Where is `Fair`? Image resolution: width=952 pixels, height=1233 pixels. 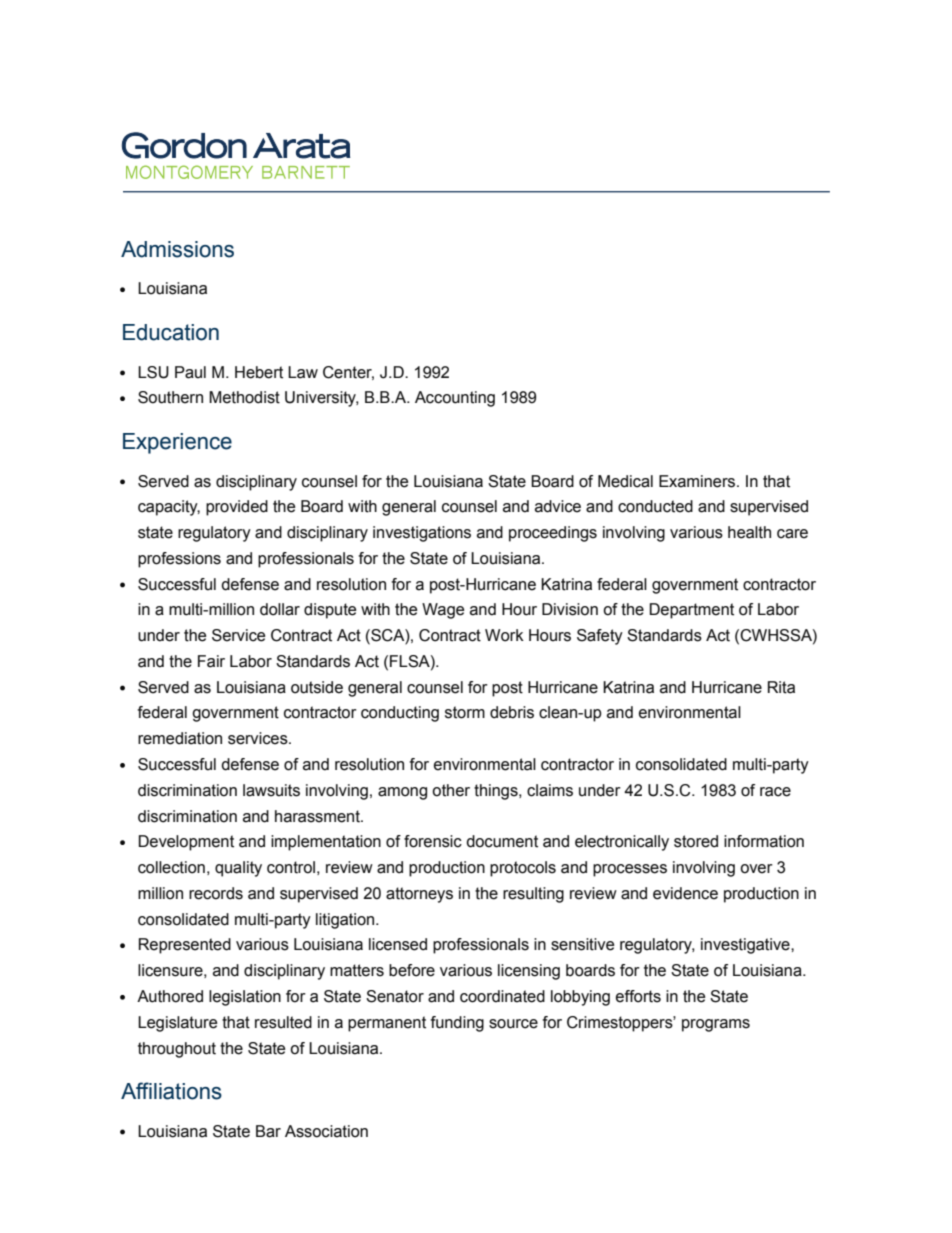
Fair is located at coordinates (211, 661).
